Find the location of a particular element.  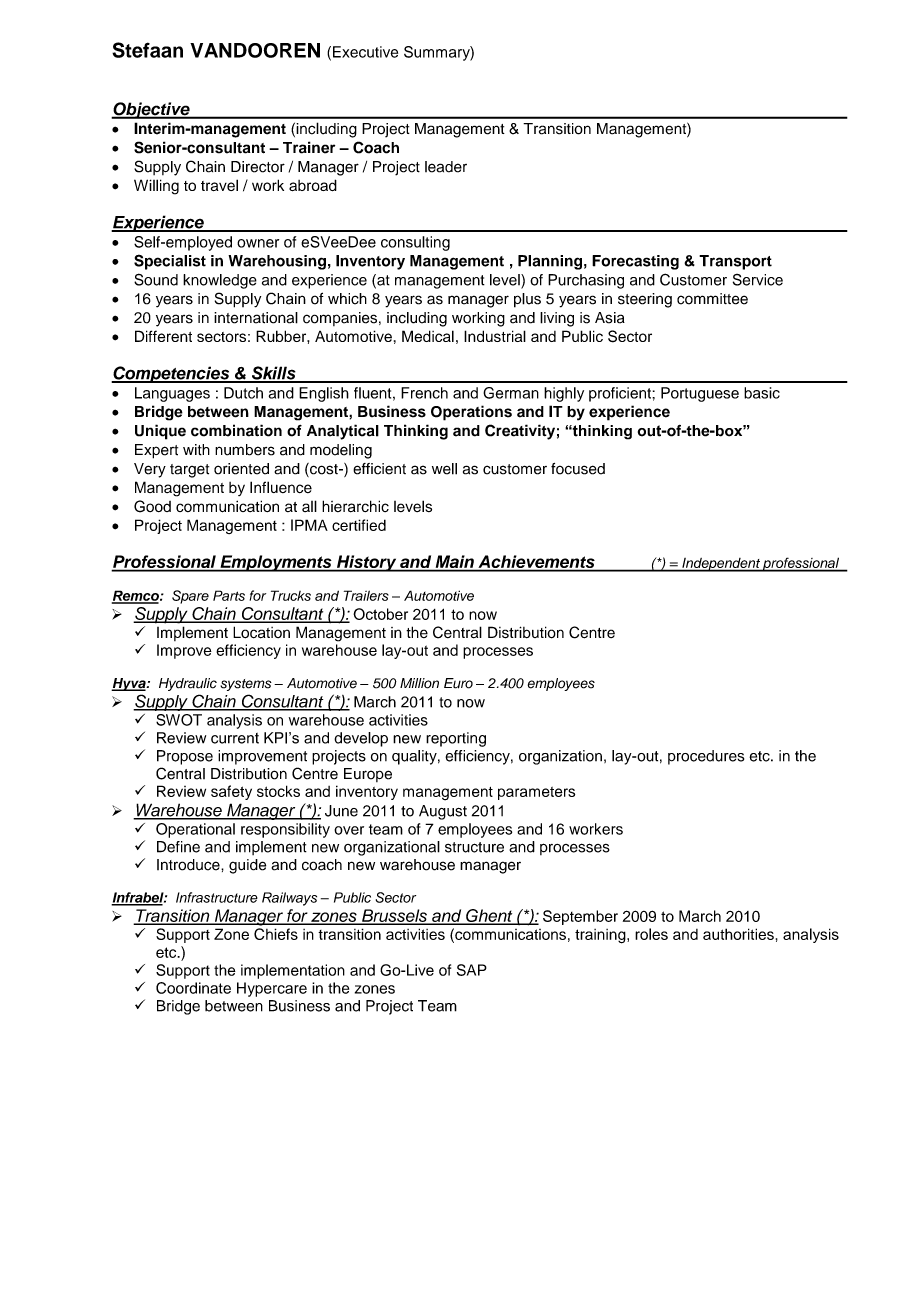

Objective is located at coordinates (151, 110).
